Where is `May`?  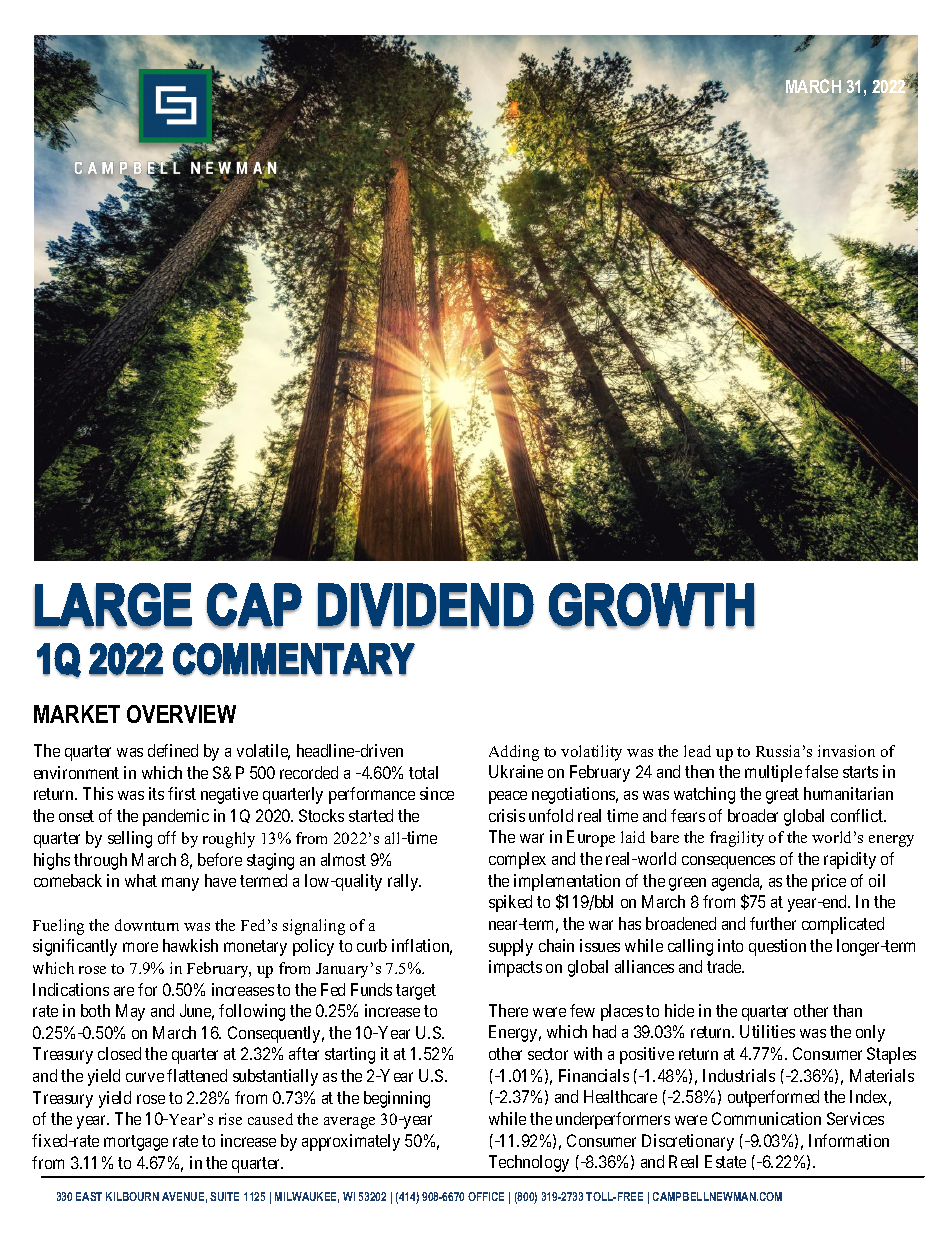 May is located at coordinates (130, 1012).
